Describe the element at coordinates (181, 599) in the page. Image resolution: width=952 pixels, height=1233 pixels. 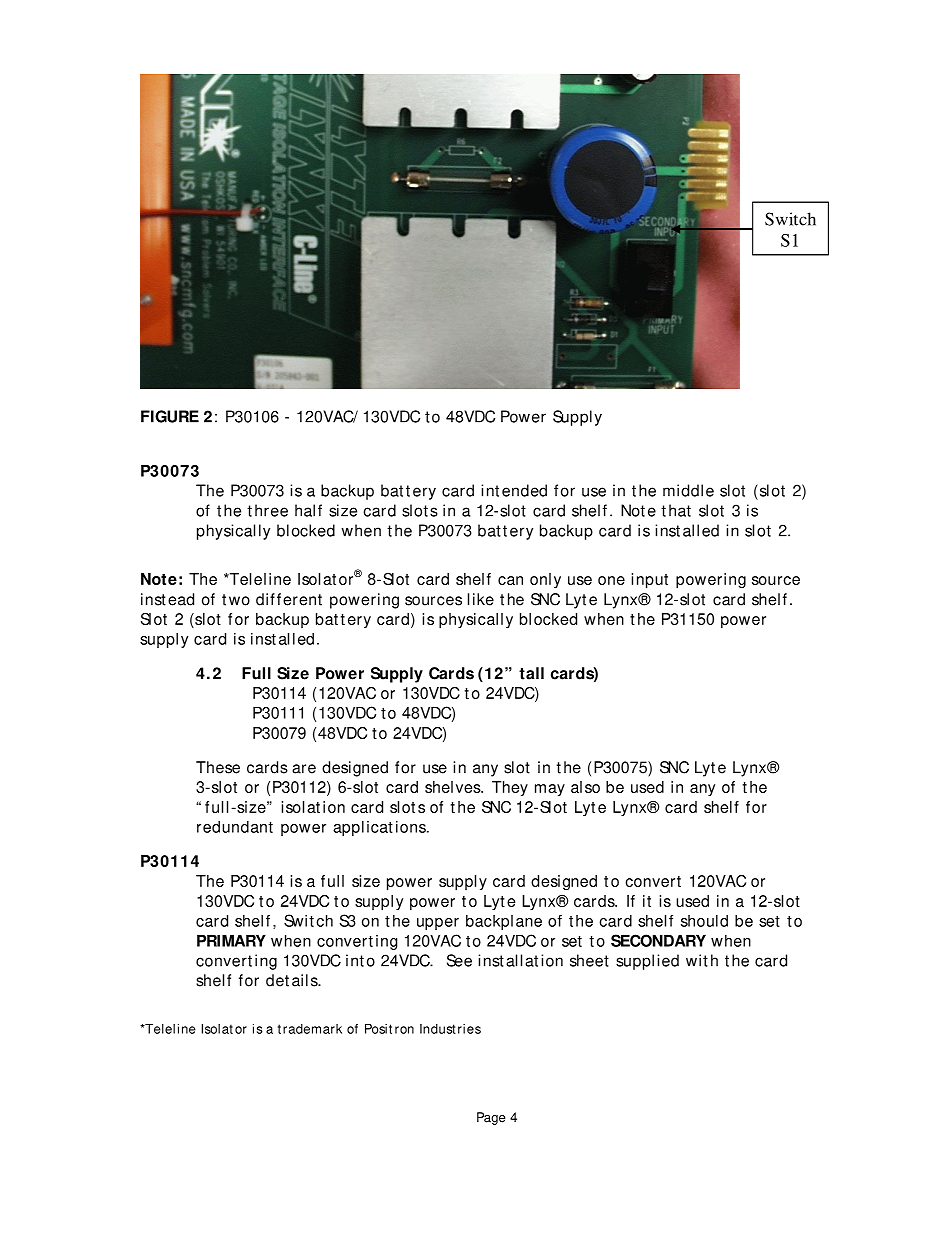
I see `ead` at that location.
